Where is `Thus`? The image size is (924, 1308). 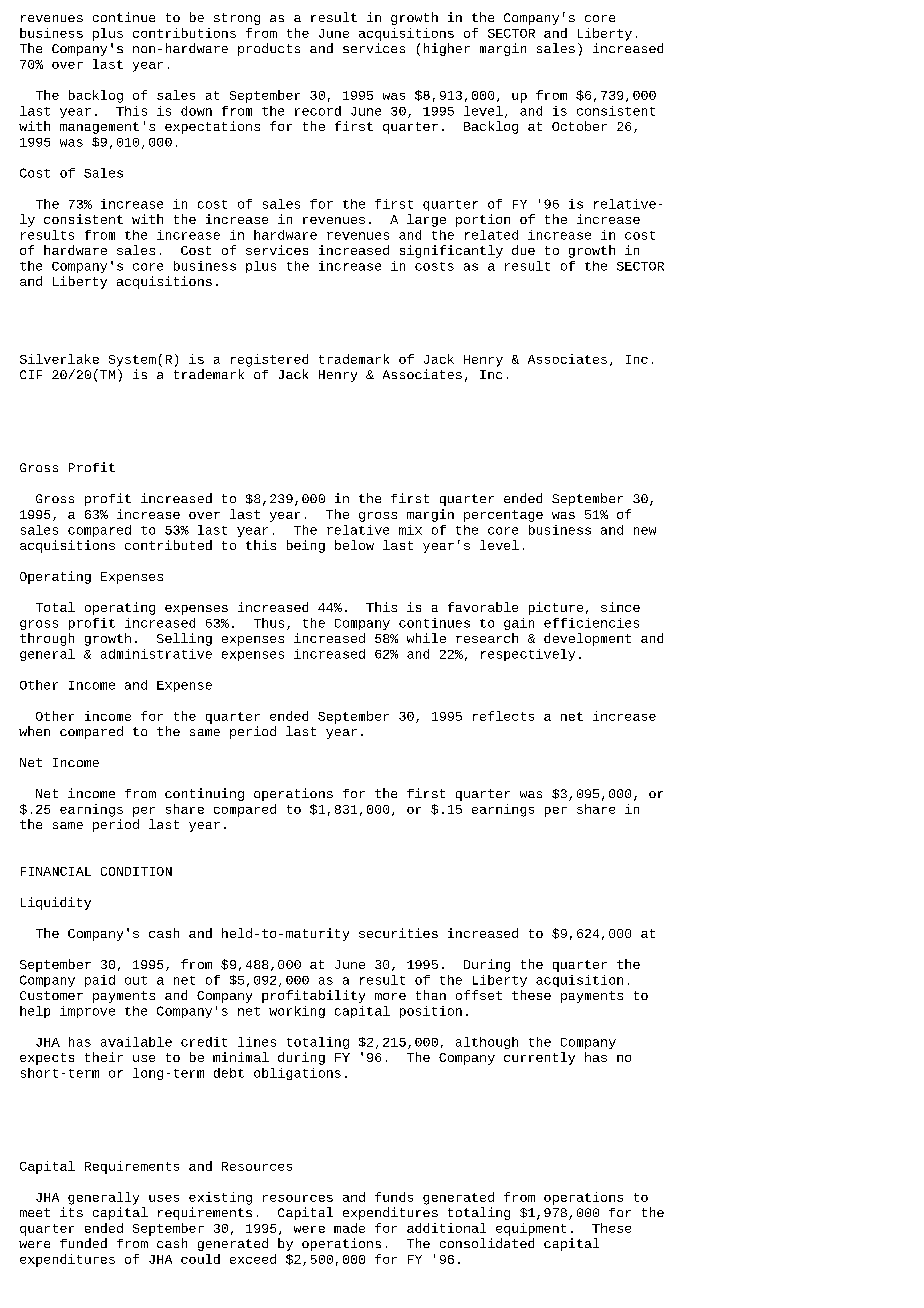 Thus is located at coordinates (269, 623).
